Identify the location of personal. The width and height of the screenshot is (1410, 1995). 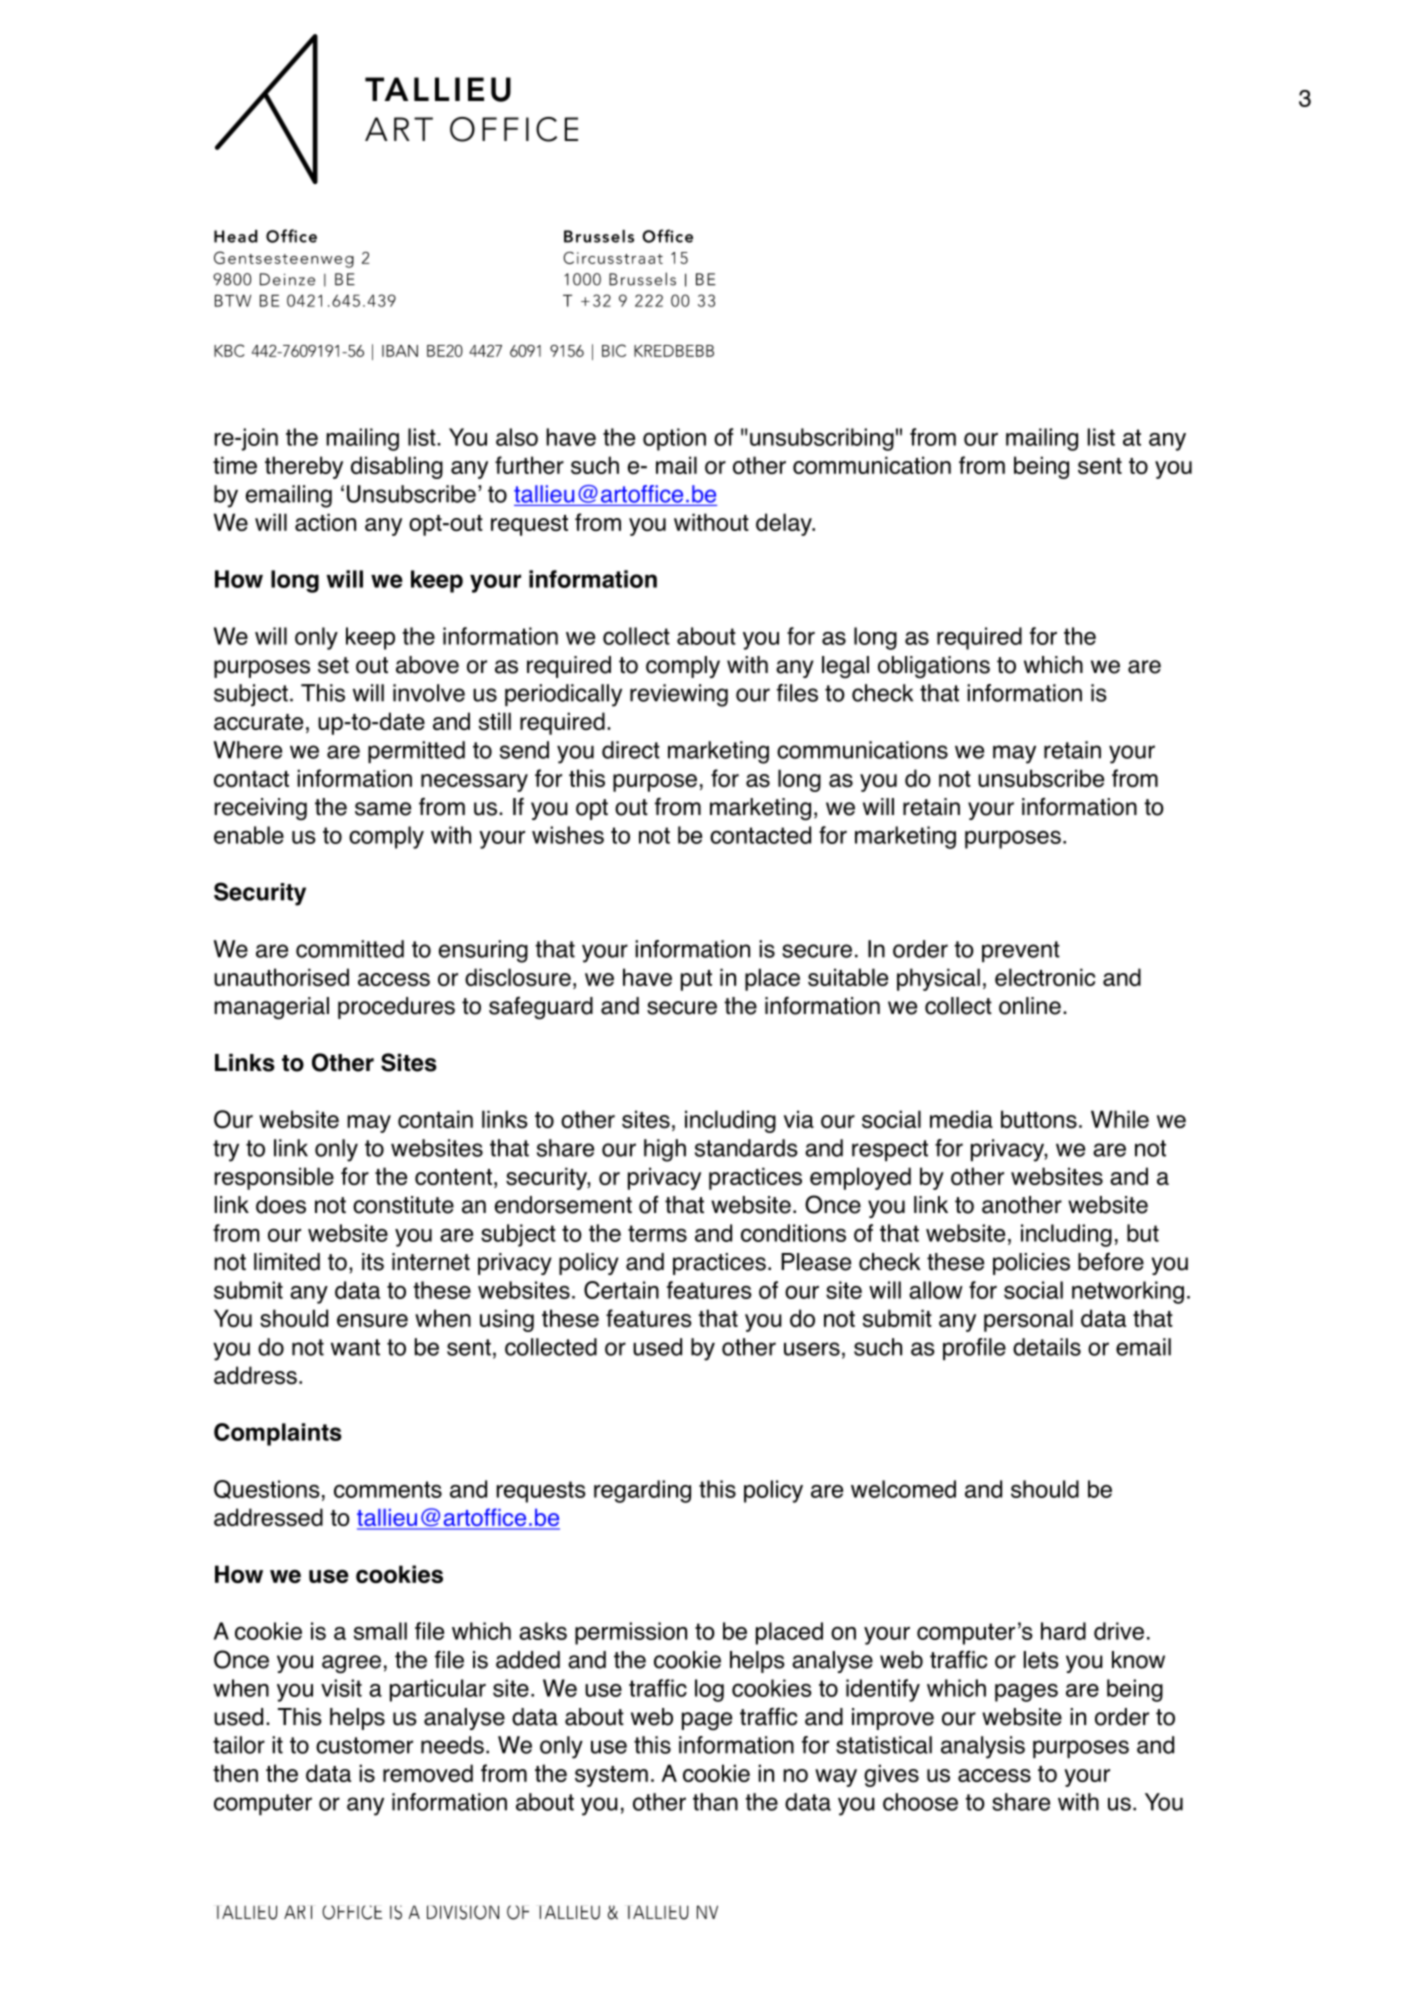
(1028, 1320).
